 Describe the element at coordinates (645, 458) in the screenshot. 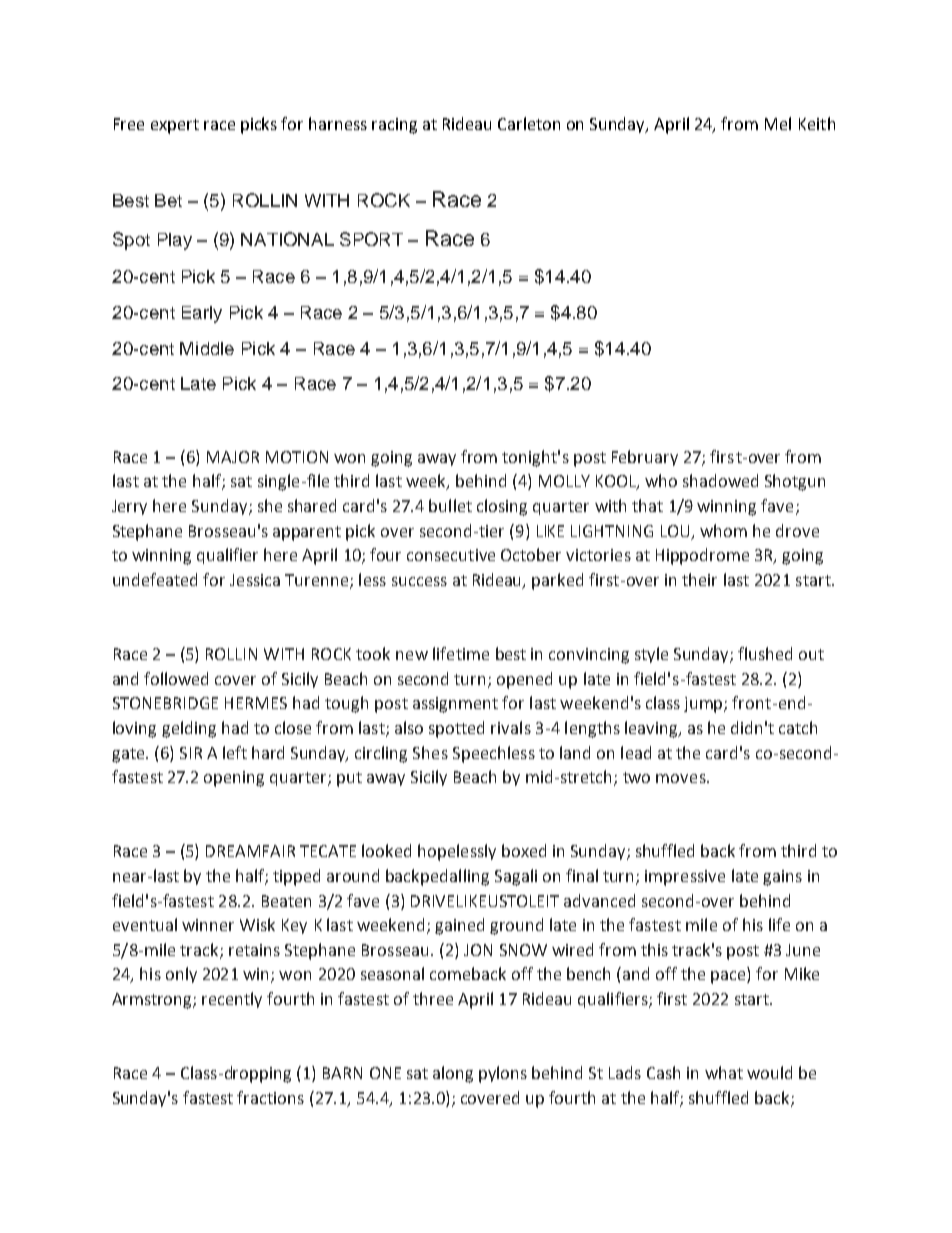

I see `February` at that location.
